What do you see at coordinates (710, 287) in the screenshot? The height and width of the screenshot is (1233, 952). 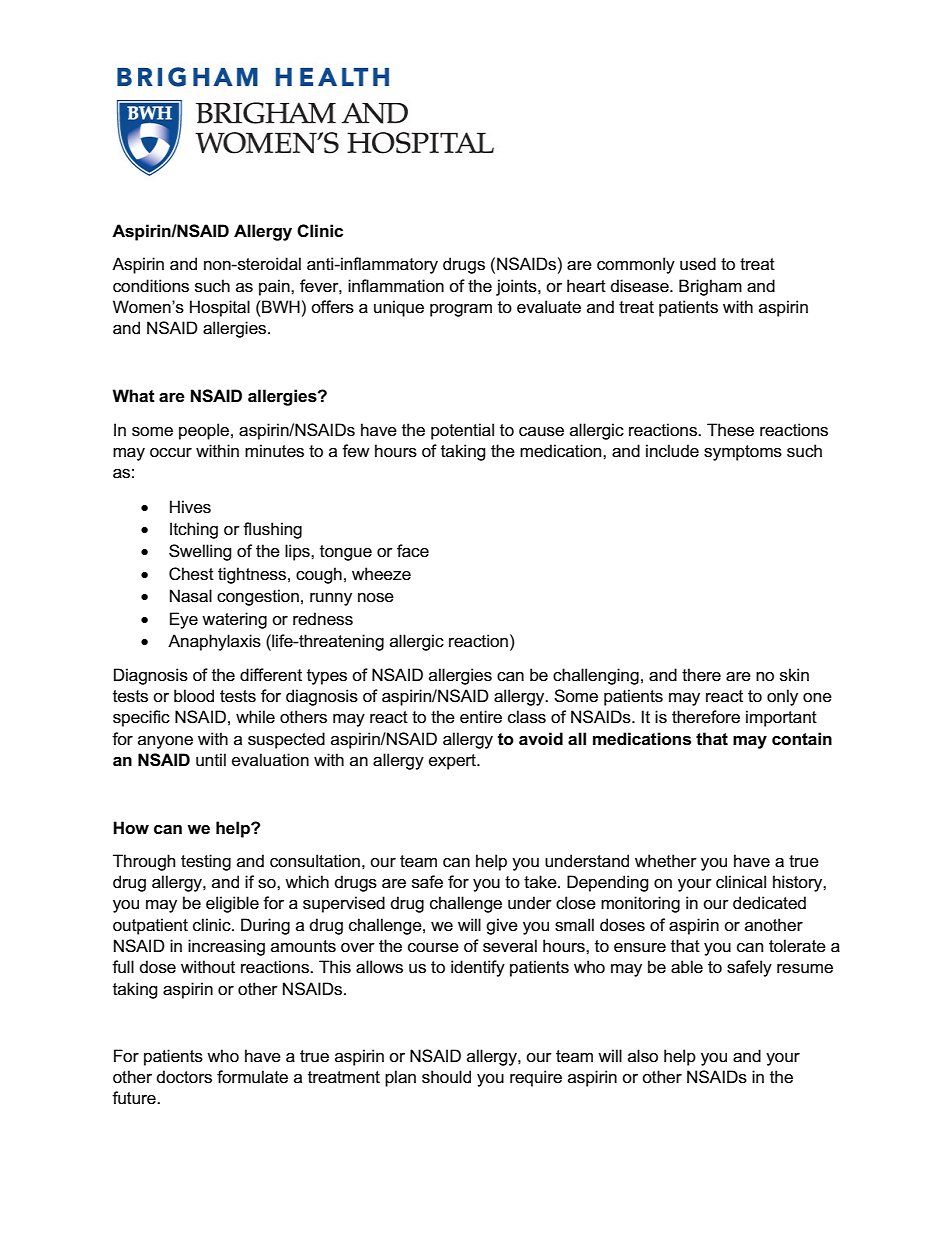 I see `Brigham` at bounding box center [710, 287].
